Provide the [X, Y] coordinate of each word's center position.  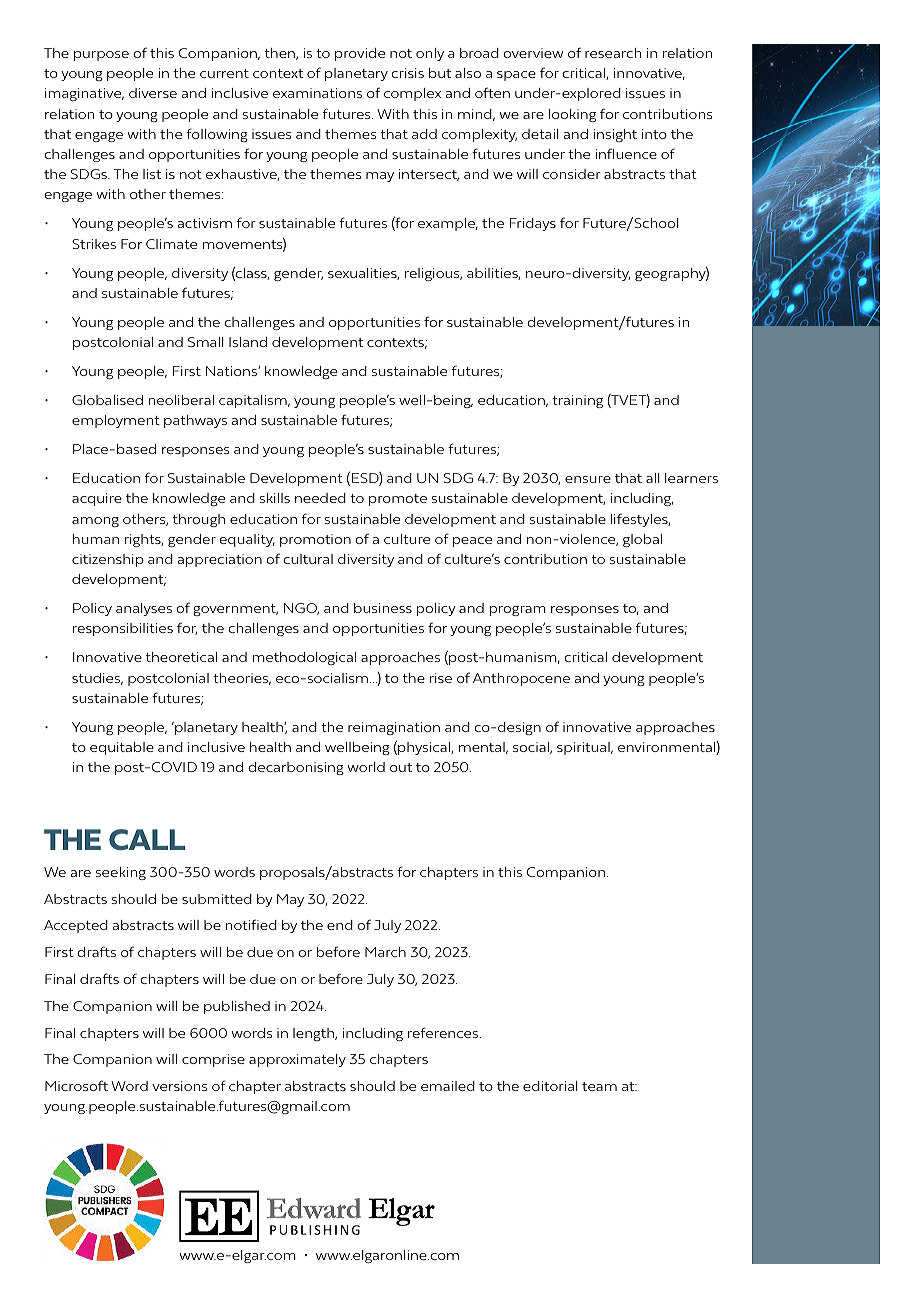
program [518, 611]
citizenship [108, 560]
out [401, 767]
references [444, 1032]
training [577, 401]
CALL [147, 839]
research [613, 53]
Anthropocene [521, 679]
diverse [153, 93]
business [383, 608]
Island [248, 342]
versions [179, 1086]
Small [206, 342]
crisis [407, 73]
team [599, 1086]
